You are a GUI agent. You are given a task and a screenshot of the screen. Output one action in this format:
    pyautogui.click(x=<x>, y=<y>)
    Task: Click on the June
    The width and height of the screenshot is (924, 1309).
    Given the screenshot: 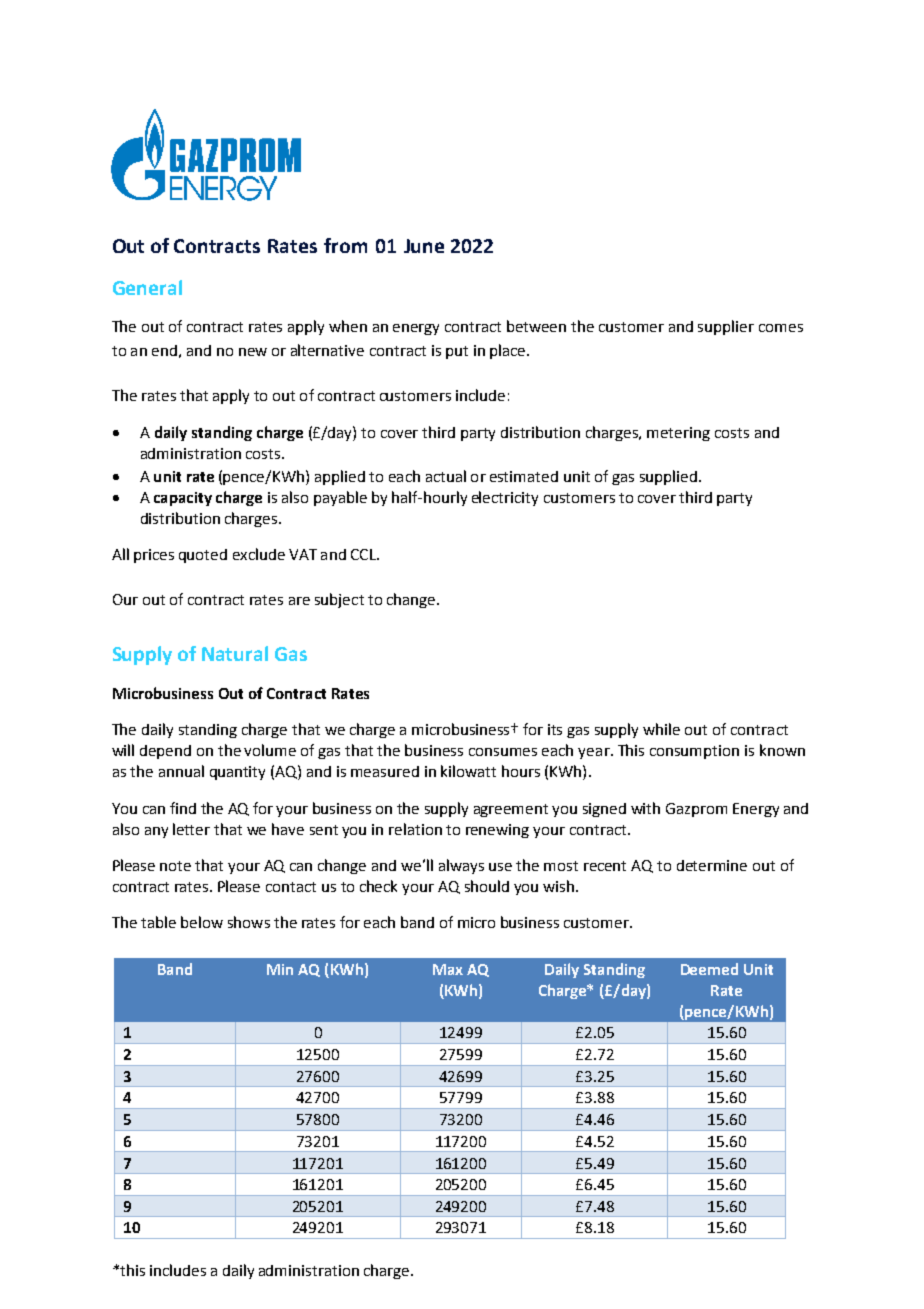 What is the action you would take?
    pyautogui.click(x=424, y=246)
